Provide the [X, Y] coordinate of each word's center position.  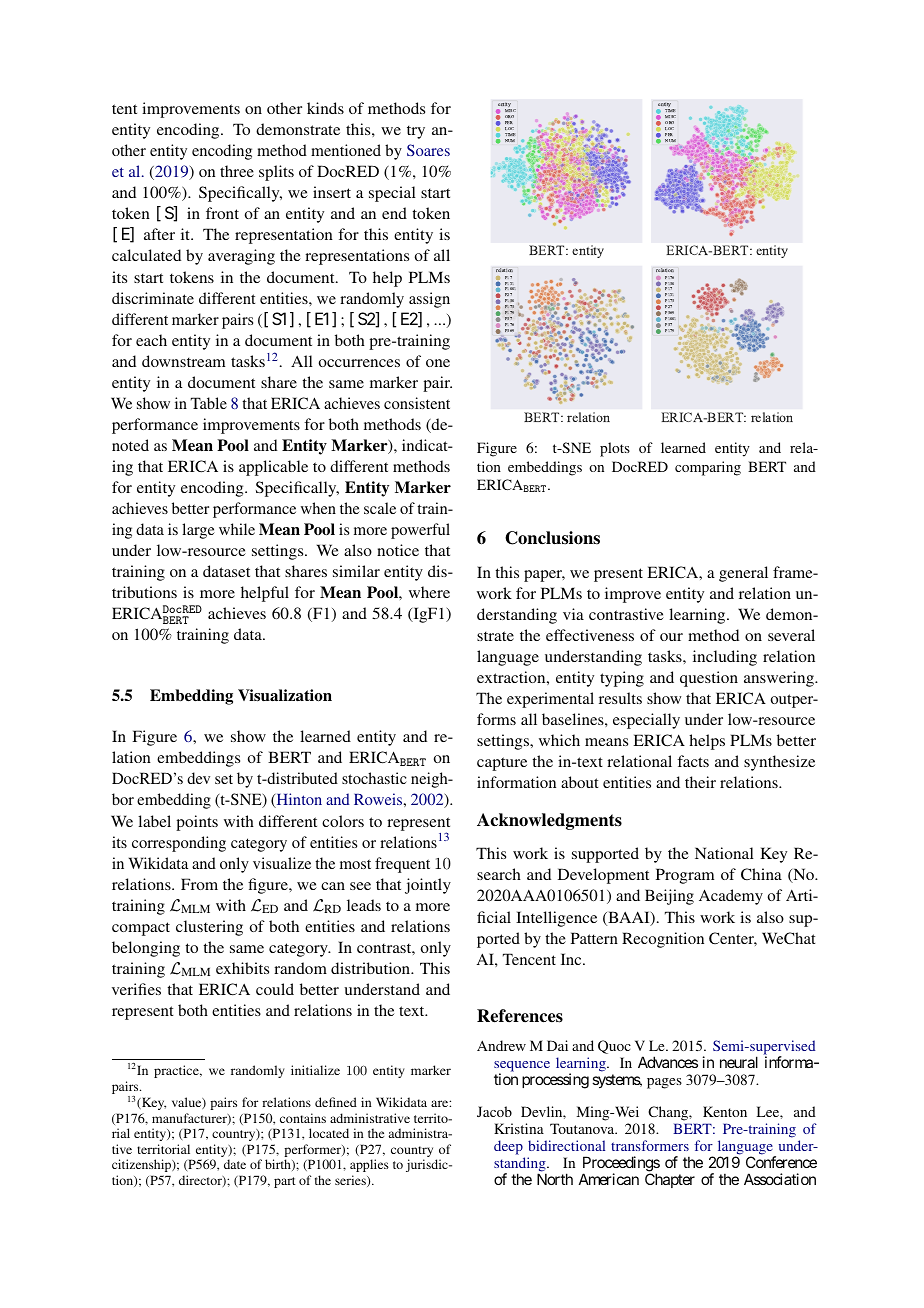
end [394, 213]
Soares [428, 150]
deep [508, 1147]
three [237, 171]
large [198, 531]
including [725, 658]
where [429, 592]
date [235, 1164]
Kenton [725, 1111]
